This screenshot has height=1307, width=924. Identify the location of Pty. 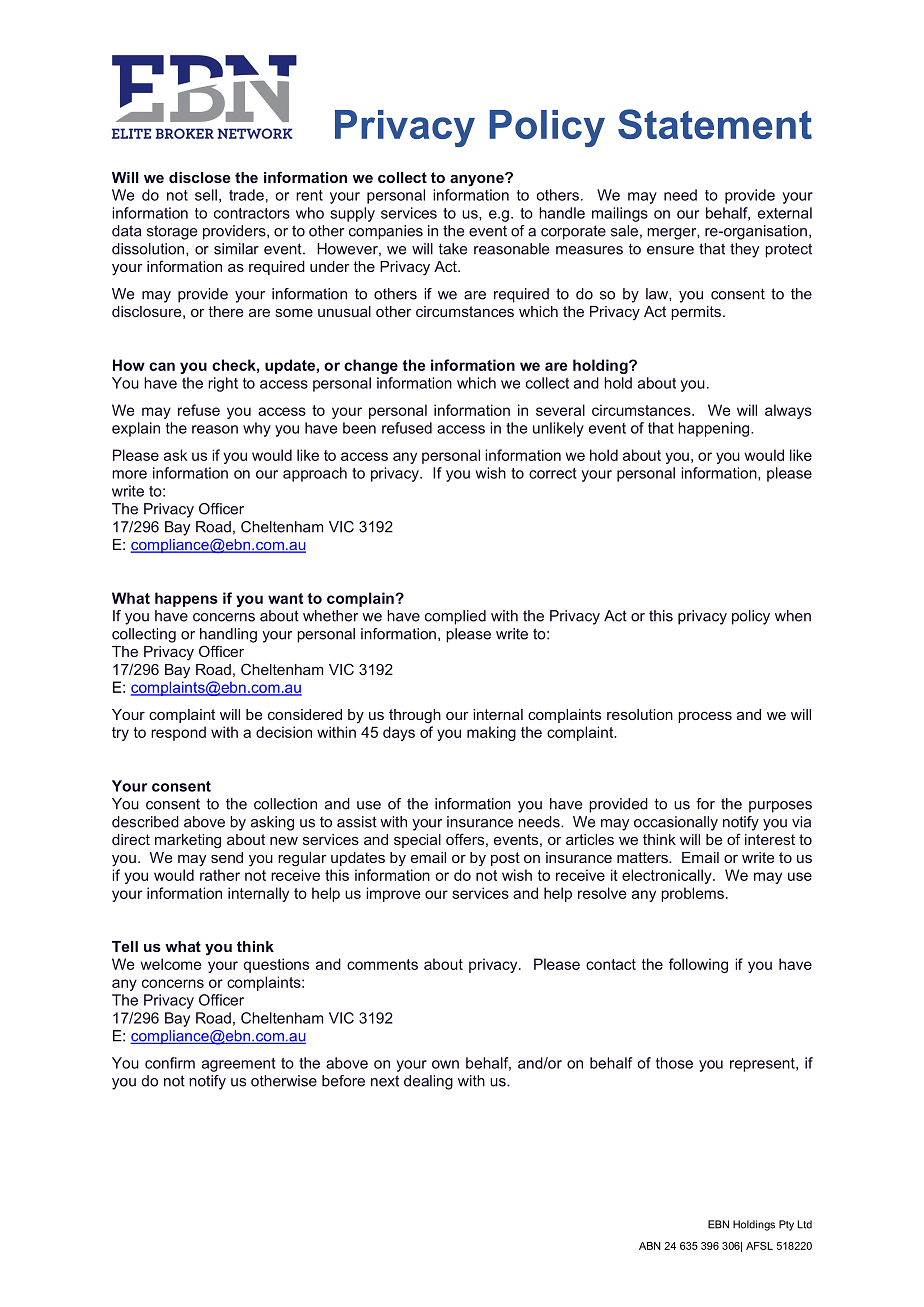
(786, 1225).
